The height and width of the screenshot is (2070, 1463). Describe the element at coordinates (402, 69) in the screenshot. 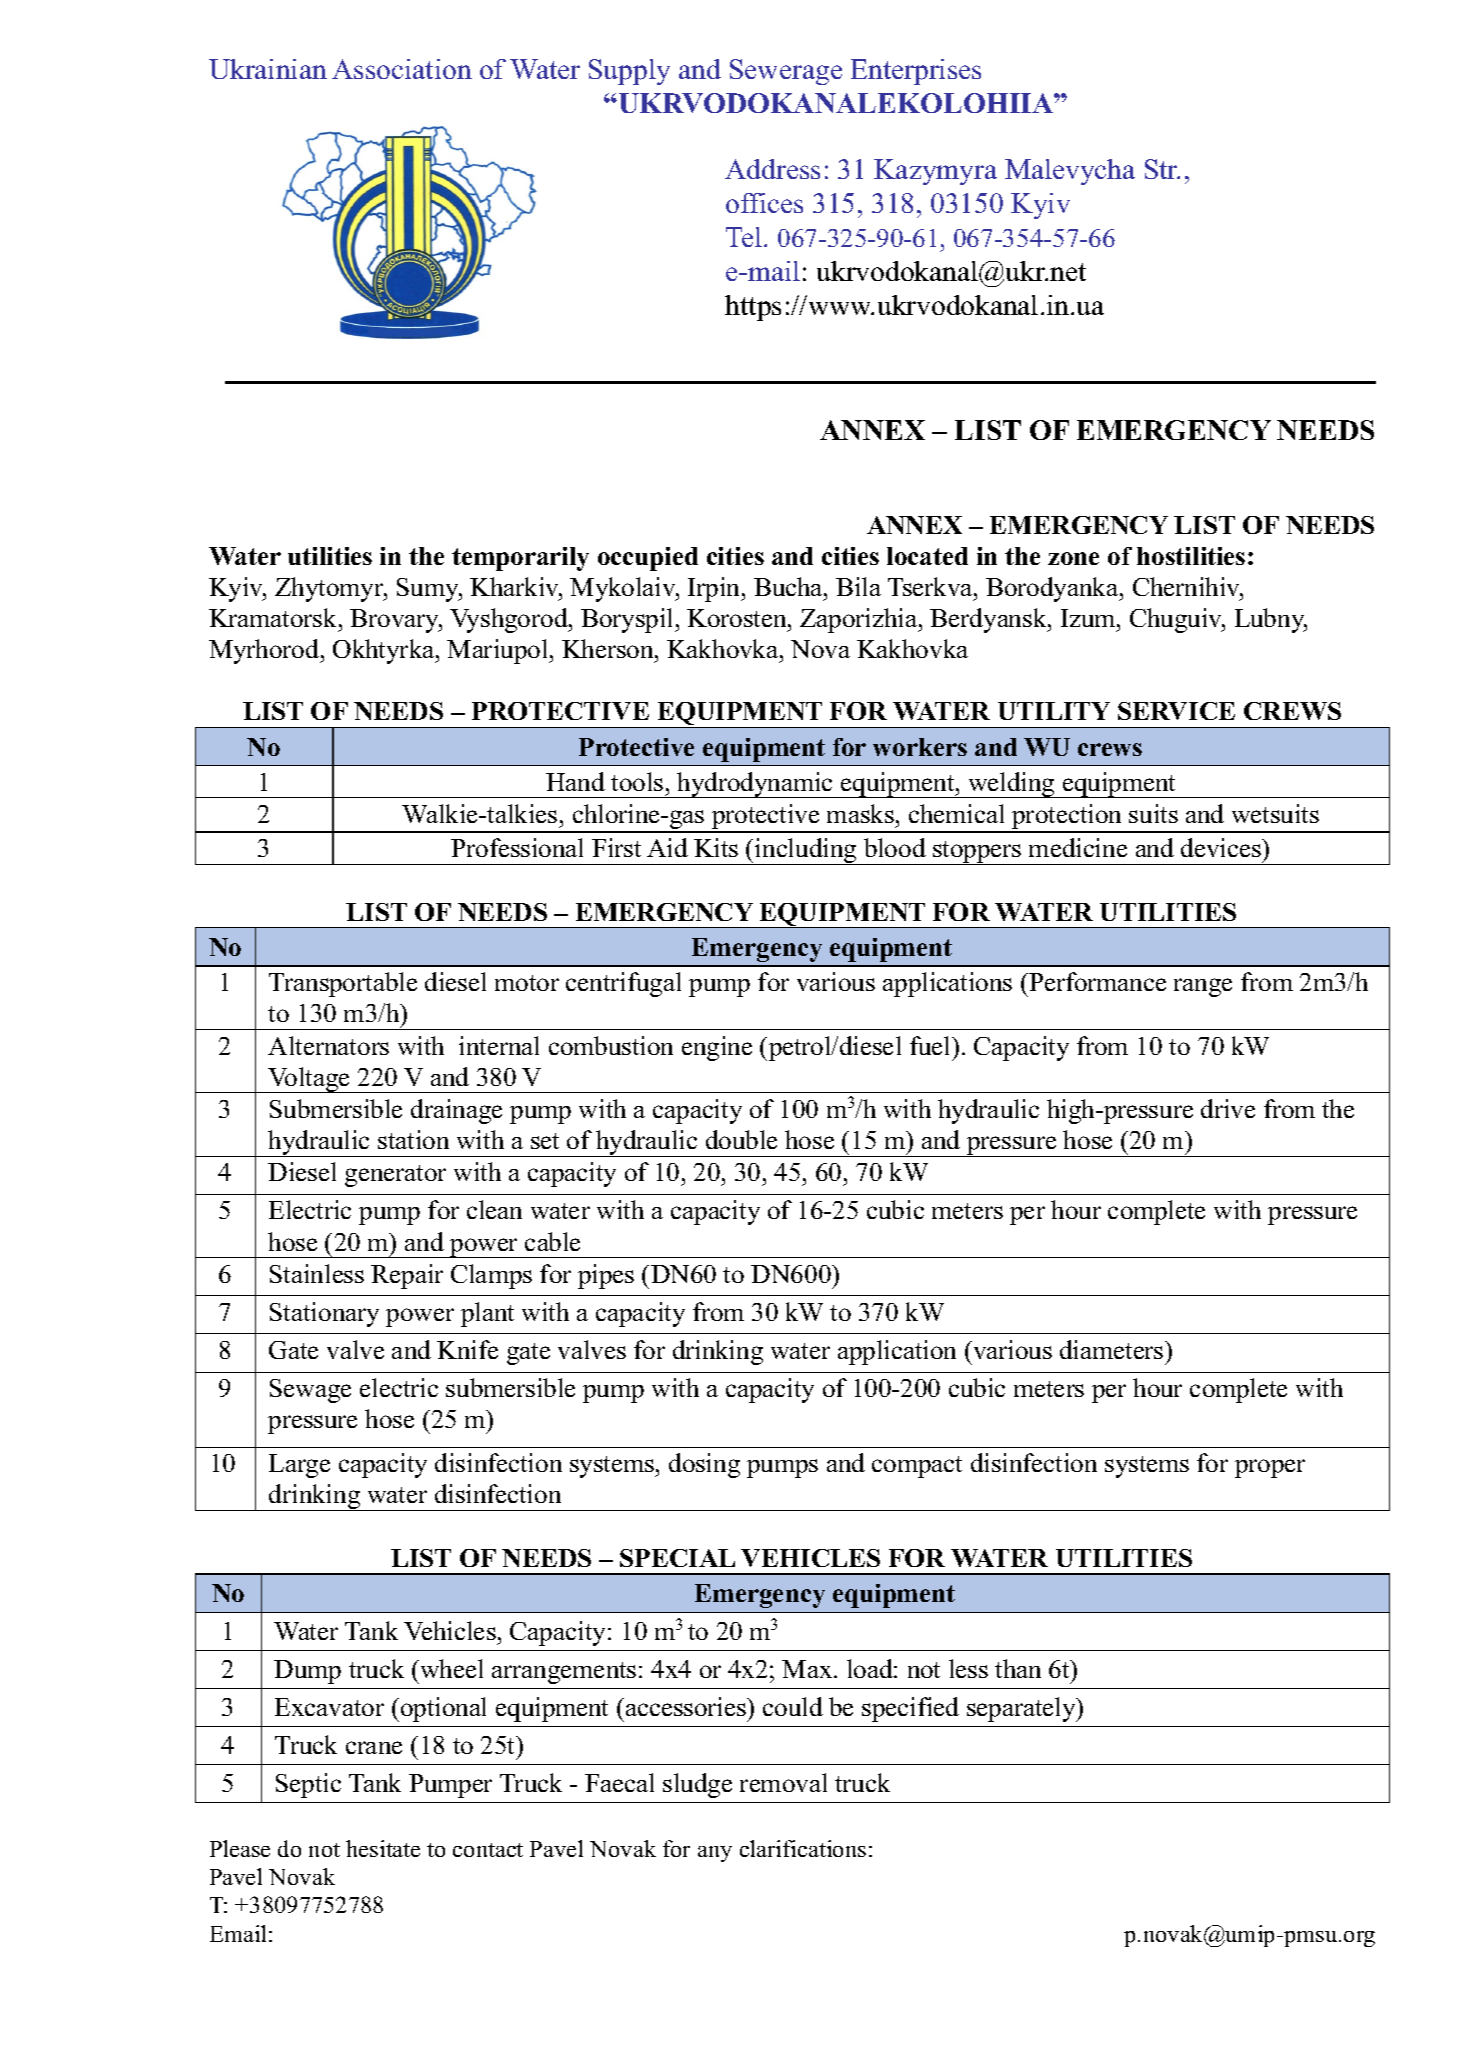

I see `Association` at that location.
